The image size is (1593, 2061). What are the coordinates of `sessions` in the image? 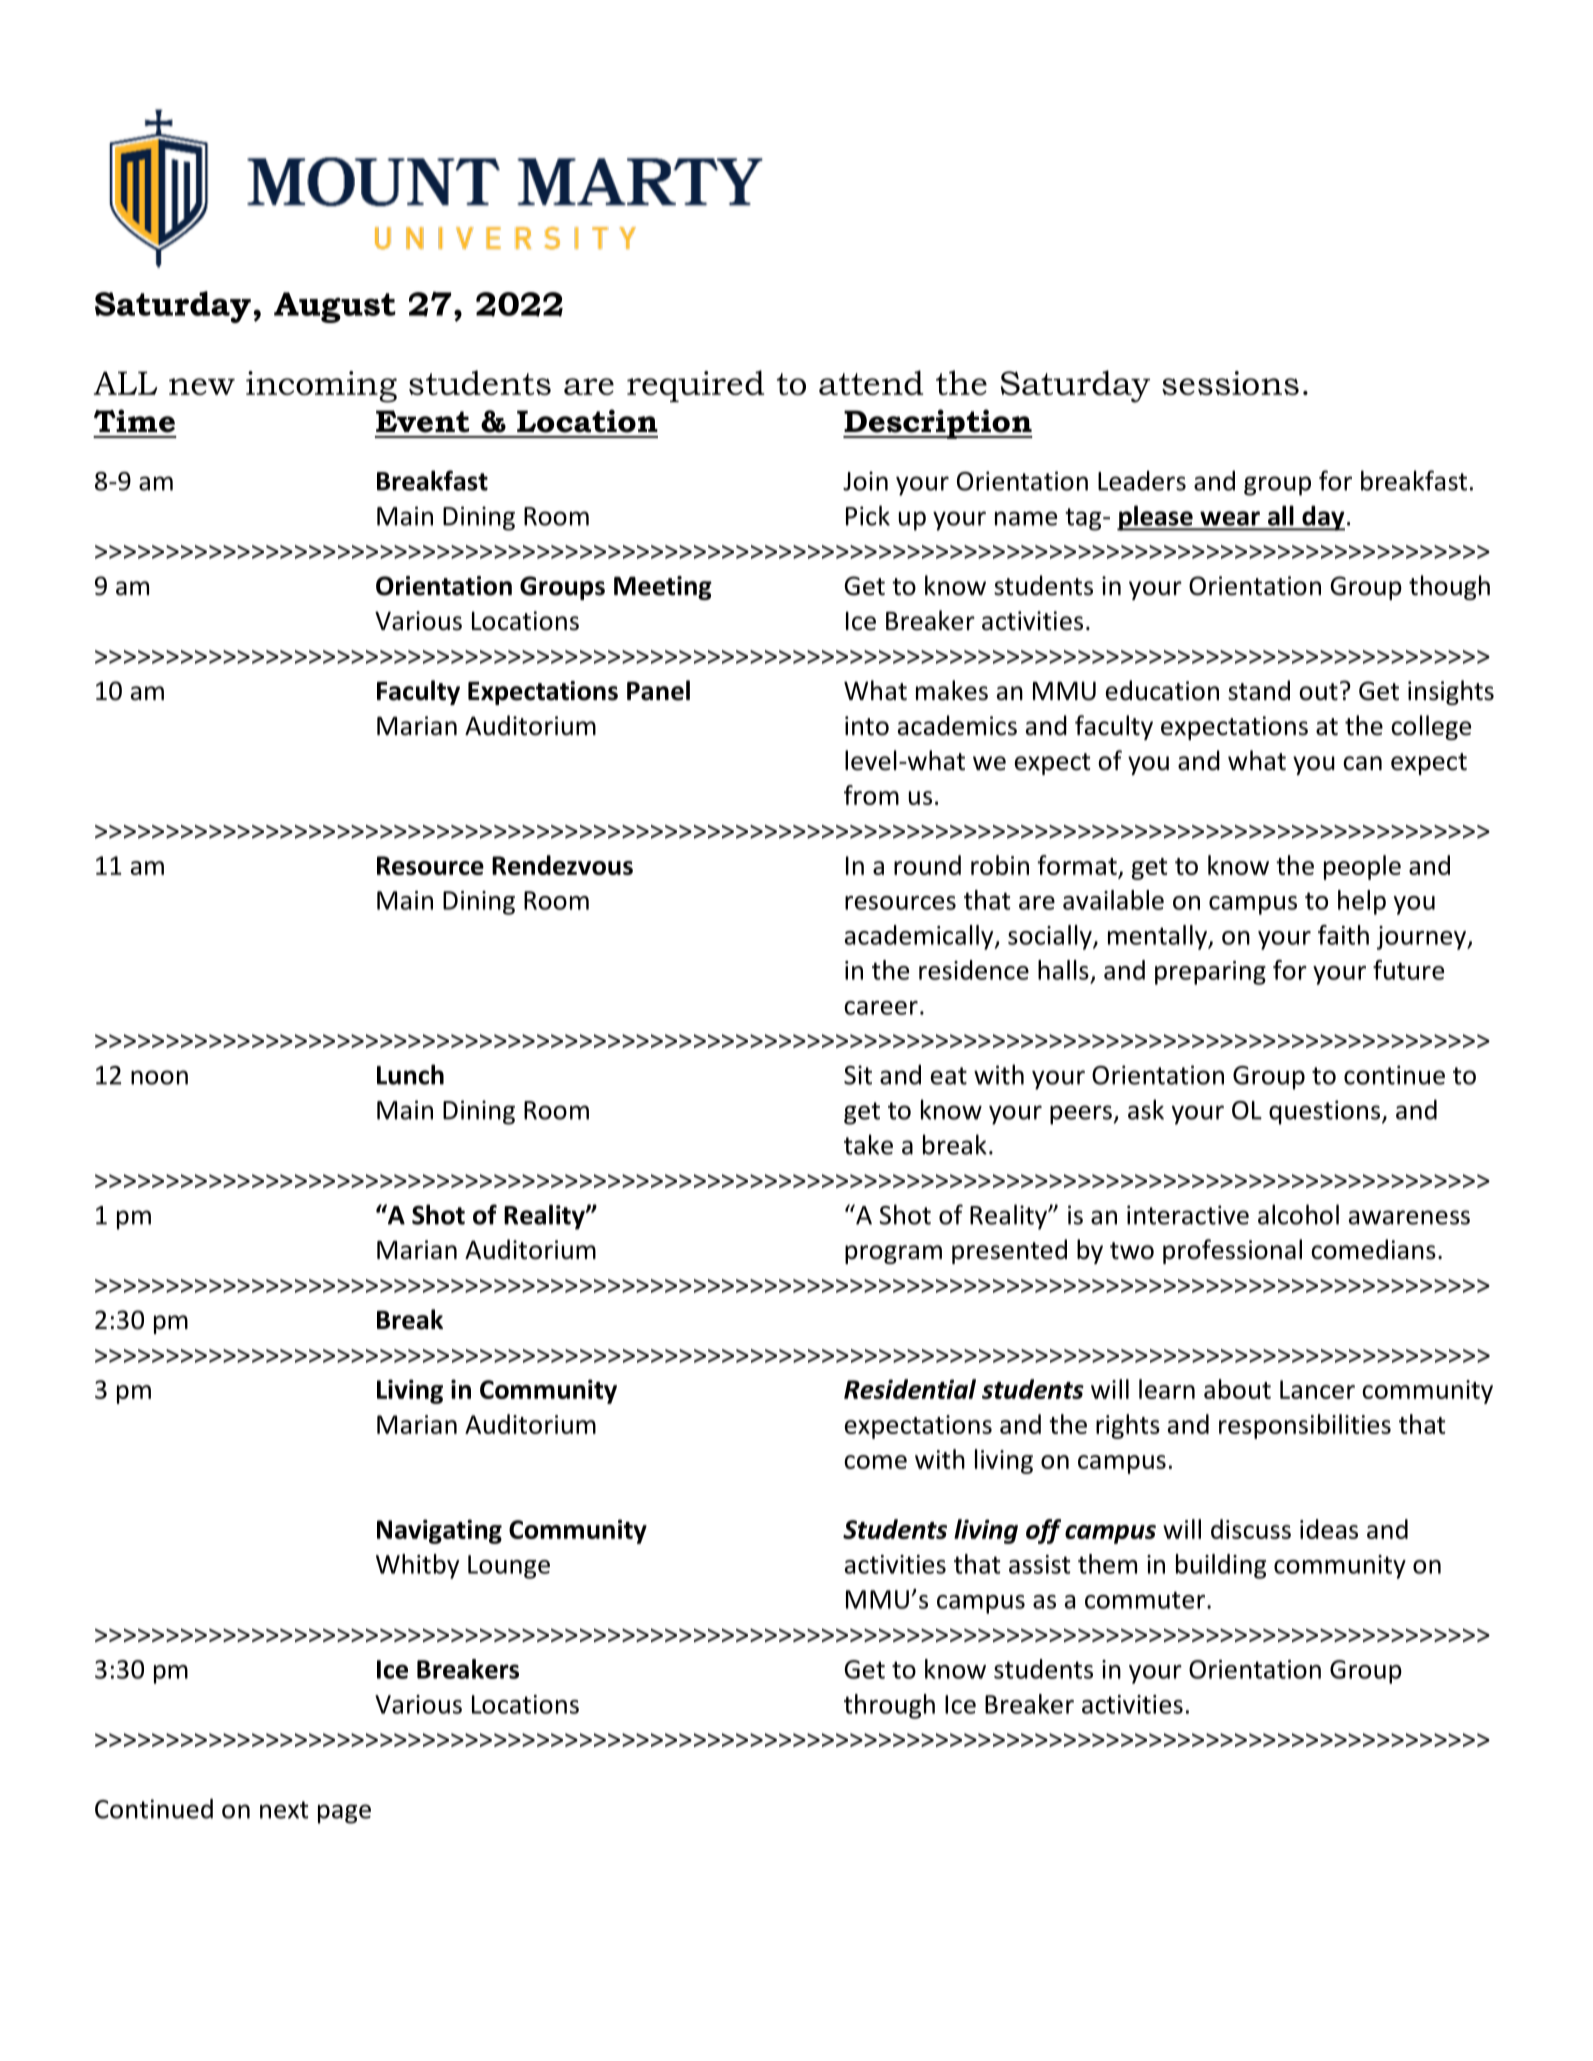 It's located at (1230, 383).
